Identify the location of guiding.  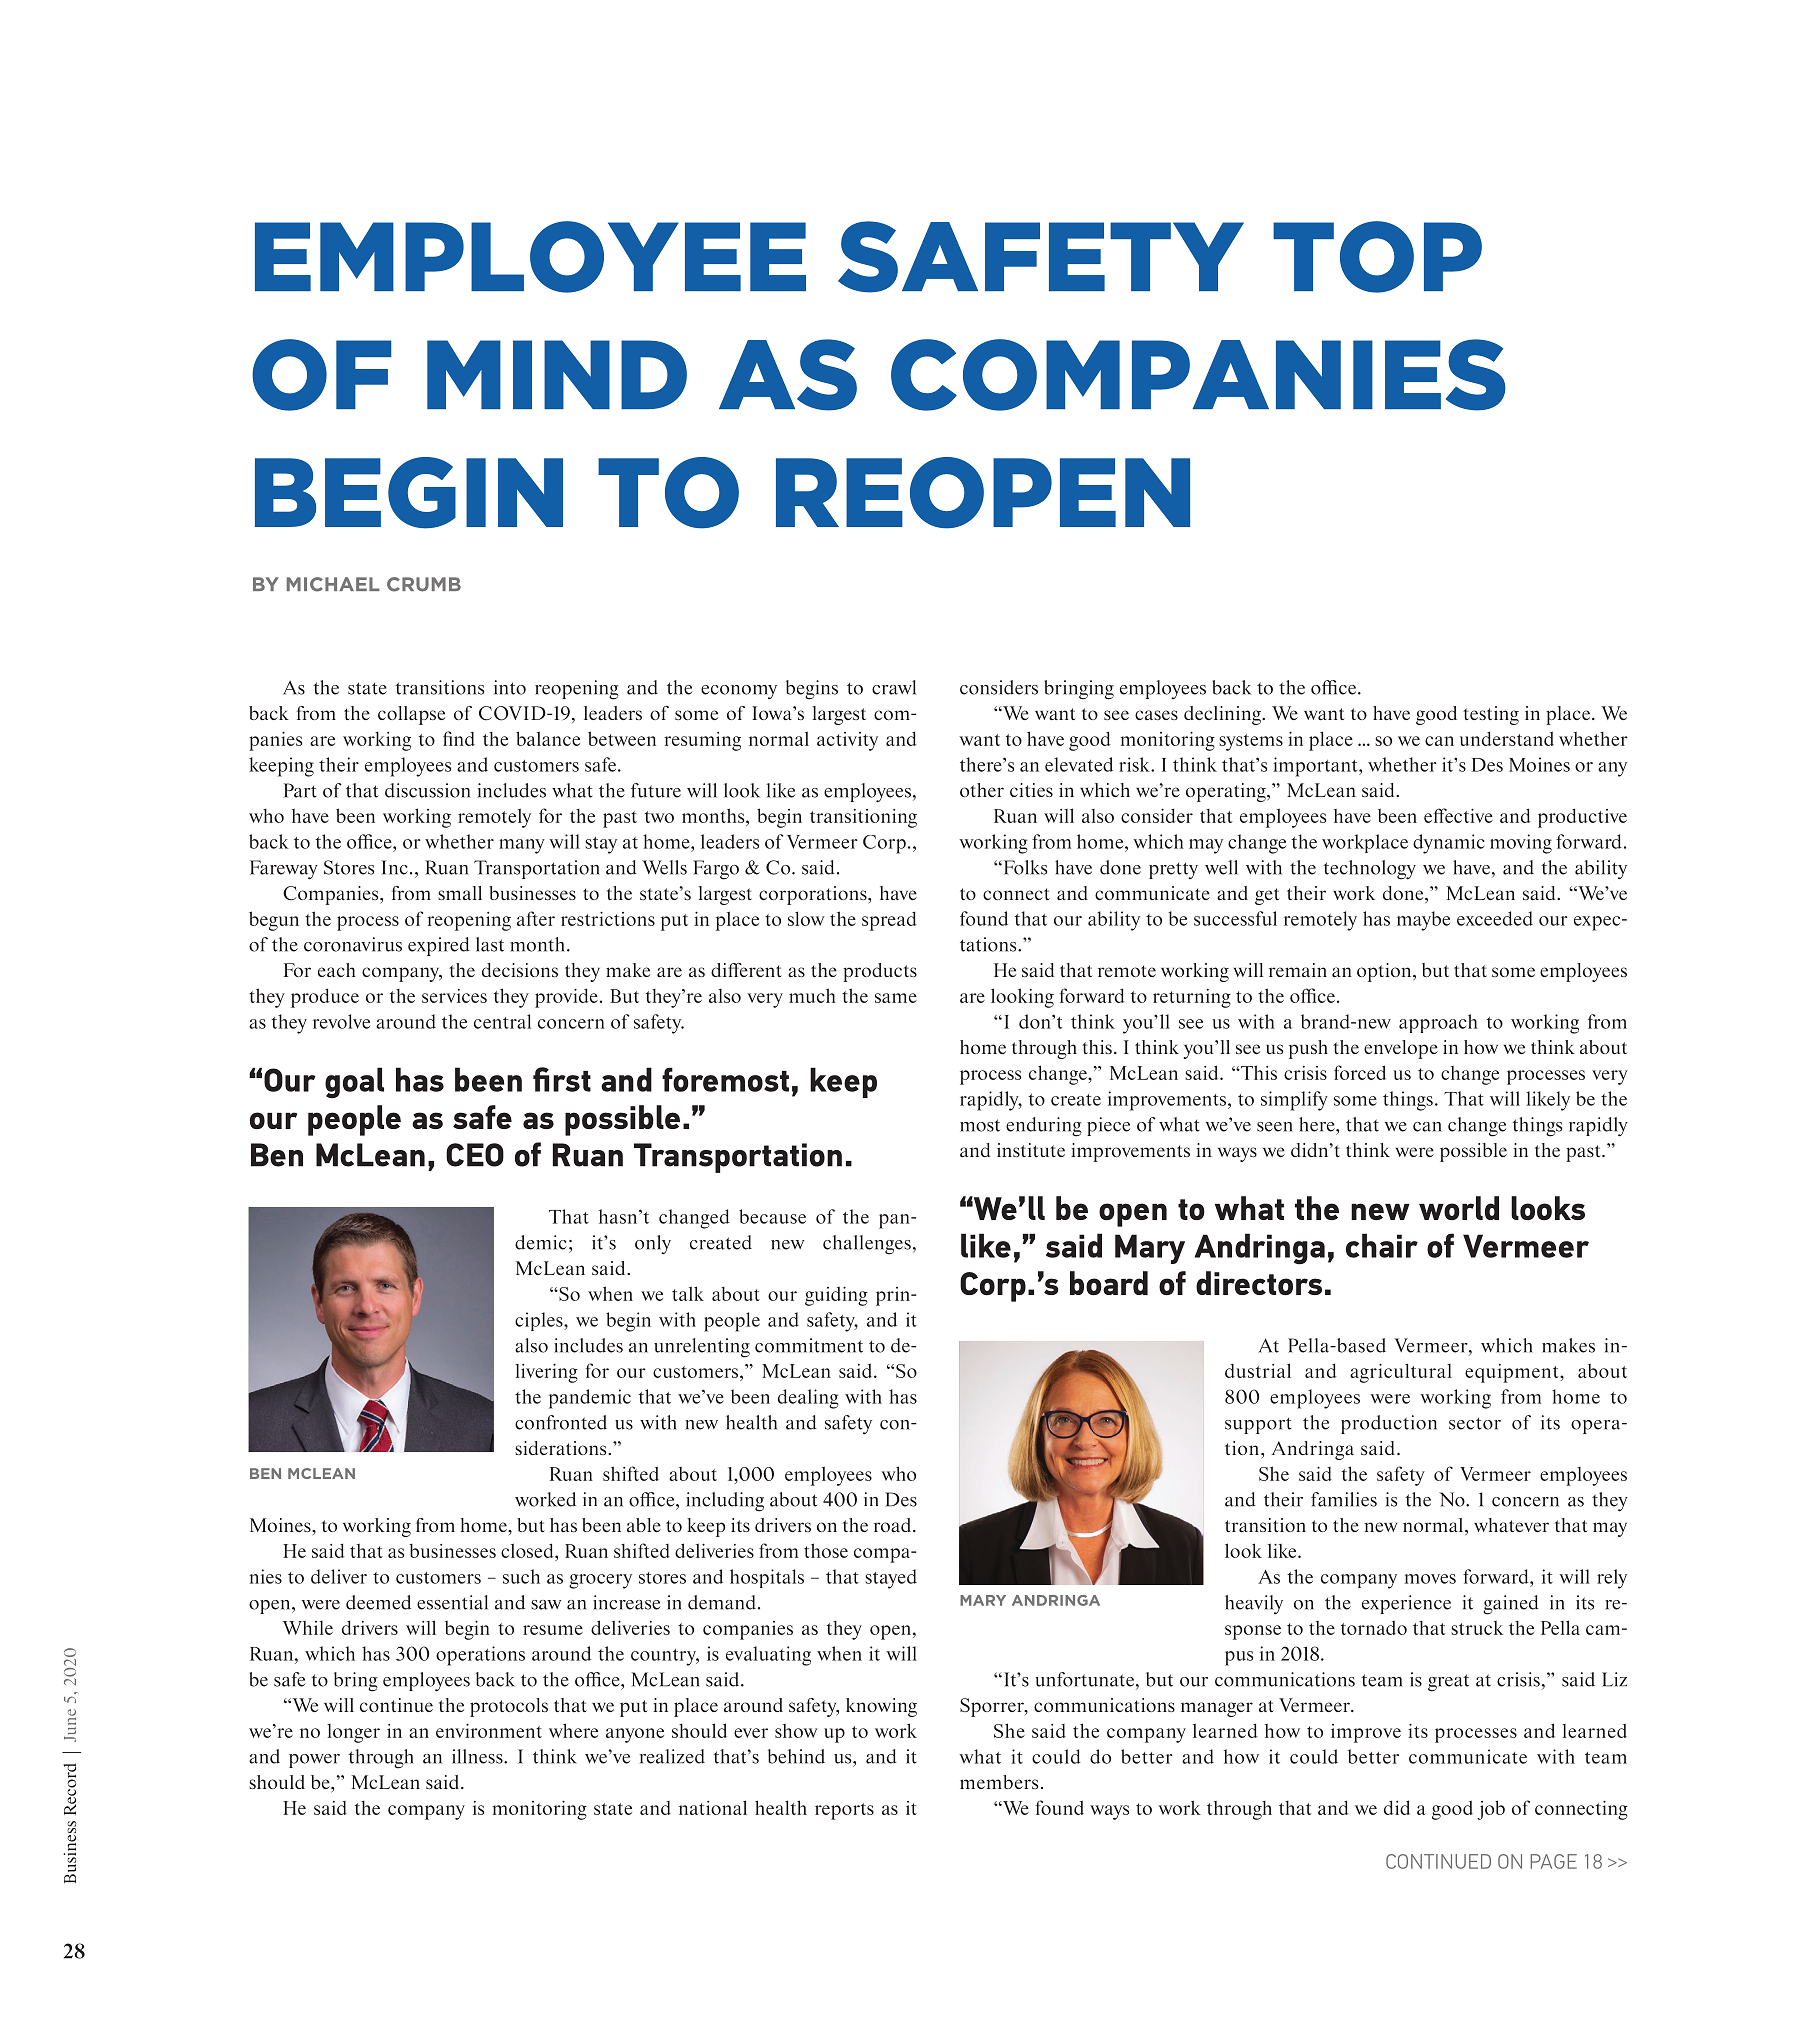
(836, 1296).
